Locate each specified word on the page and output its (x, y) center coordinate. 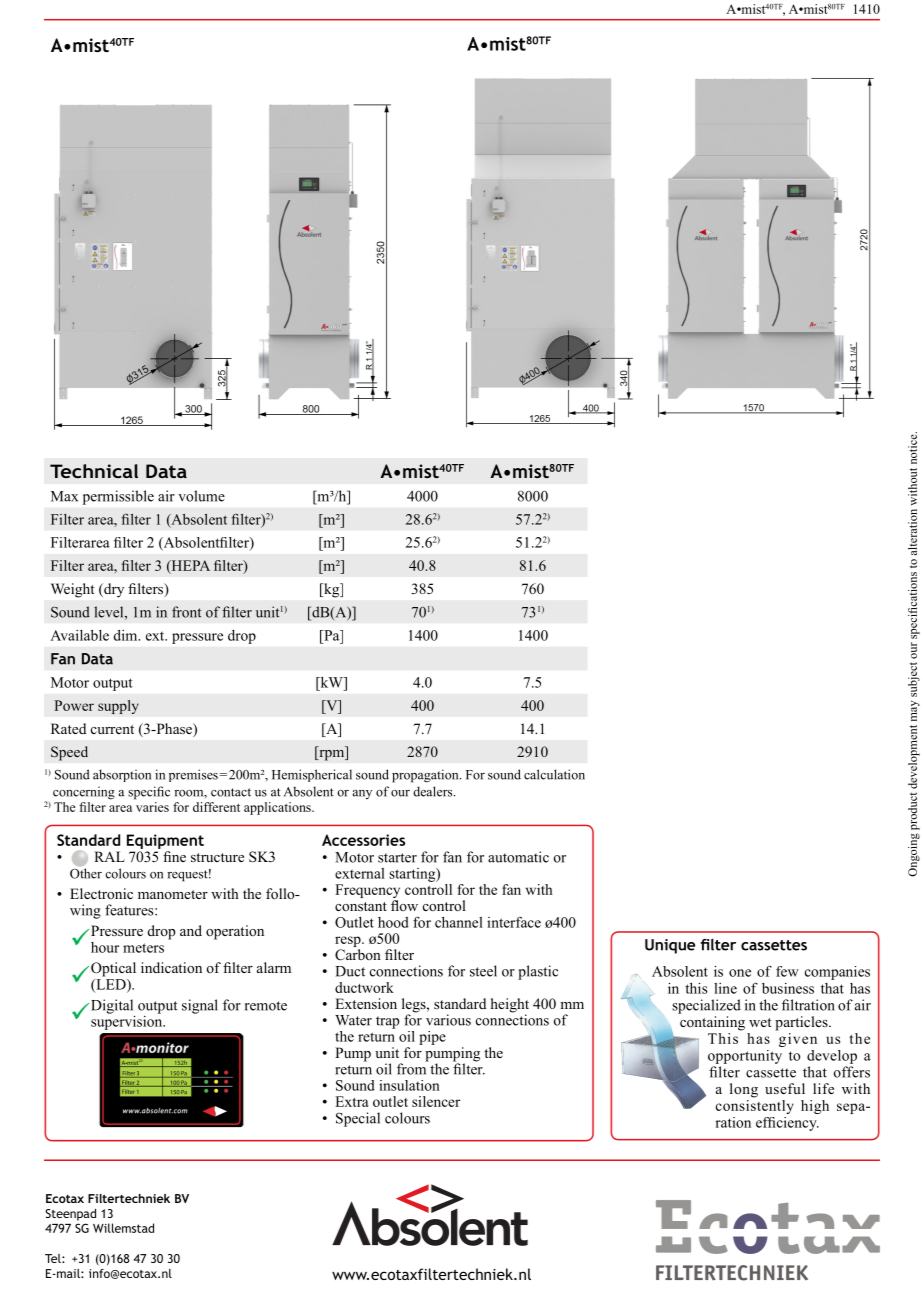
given (796, 1038)
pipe (432, 1038)
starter (397, 858)
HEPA (189, 566)
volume (201, 496)
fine (174, 856)
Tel (54, 1258)
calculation (554, 774)
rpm (332, 755)
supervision (128, 1021)
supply (118, 707)
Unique (670, 946)
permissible (118, 497)
